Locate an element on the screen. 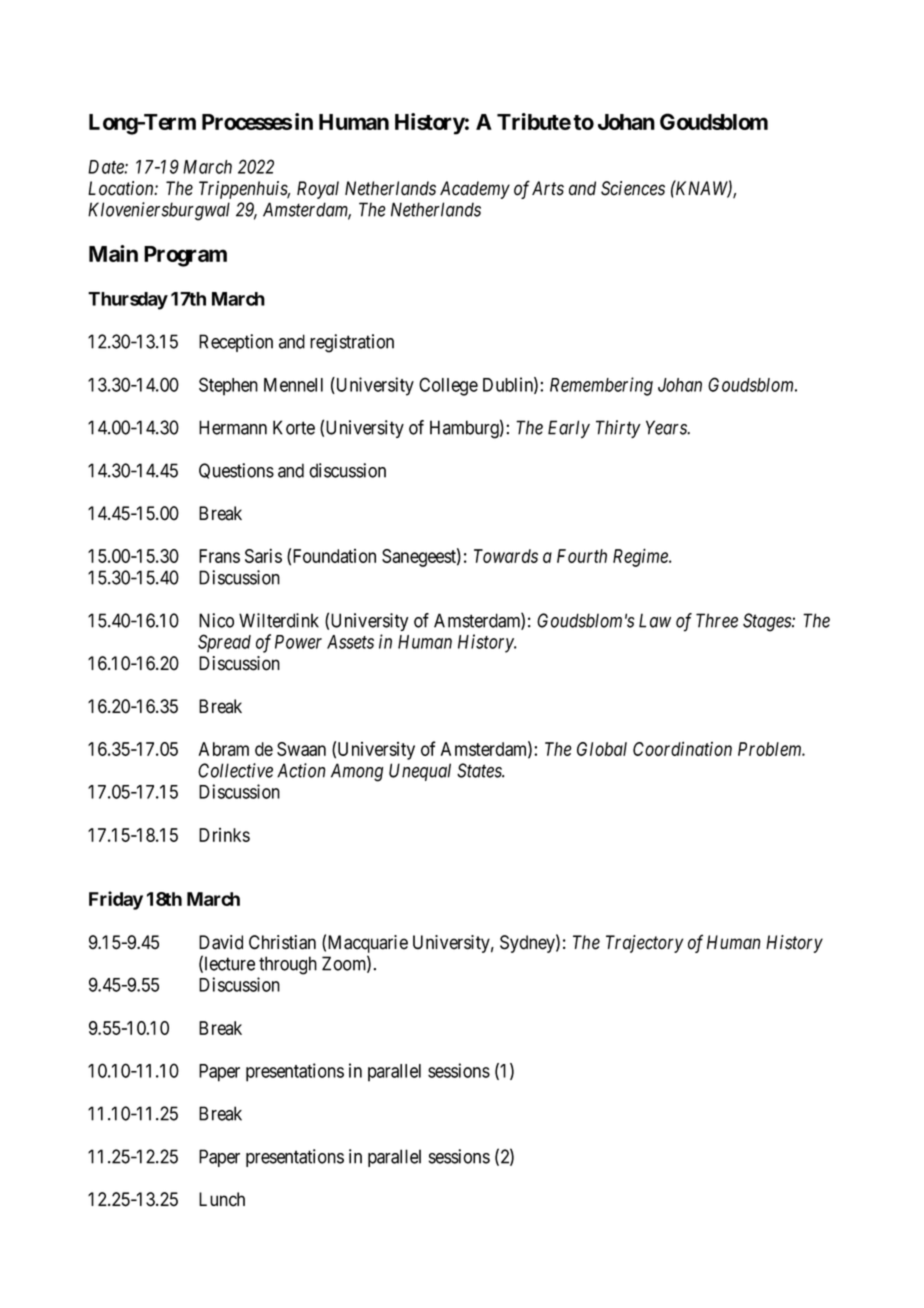 Image resolution: width=924 pixels, height=1308 pixels. Towards is located at coordinates (506, 556).
